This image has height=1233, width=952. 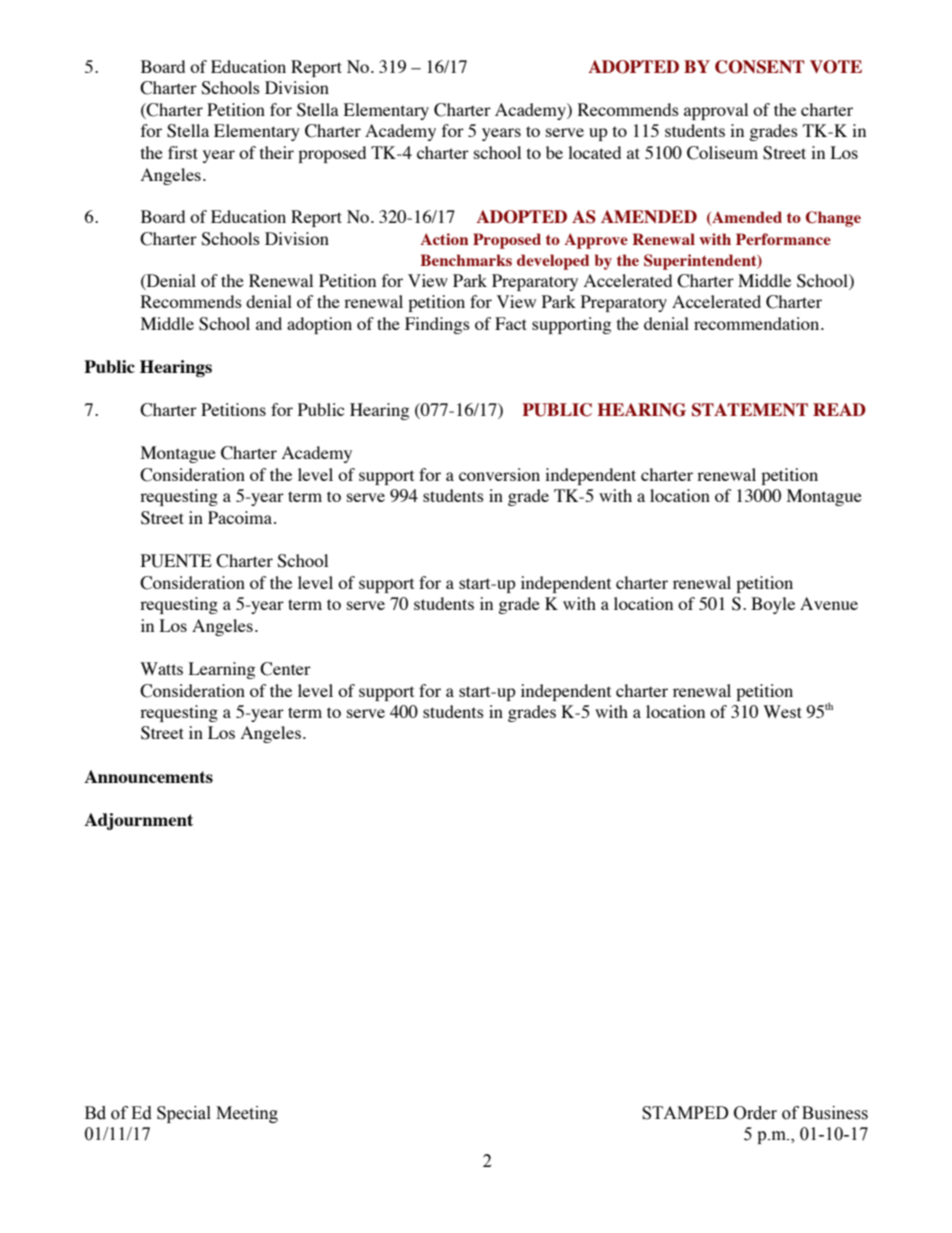 What do you see at coordinates (183, 152) in the image?
I see `first` at bounding box center [183, 152].
